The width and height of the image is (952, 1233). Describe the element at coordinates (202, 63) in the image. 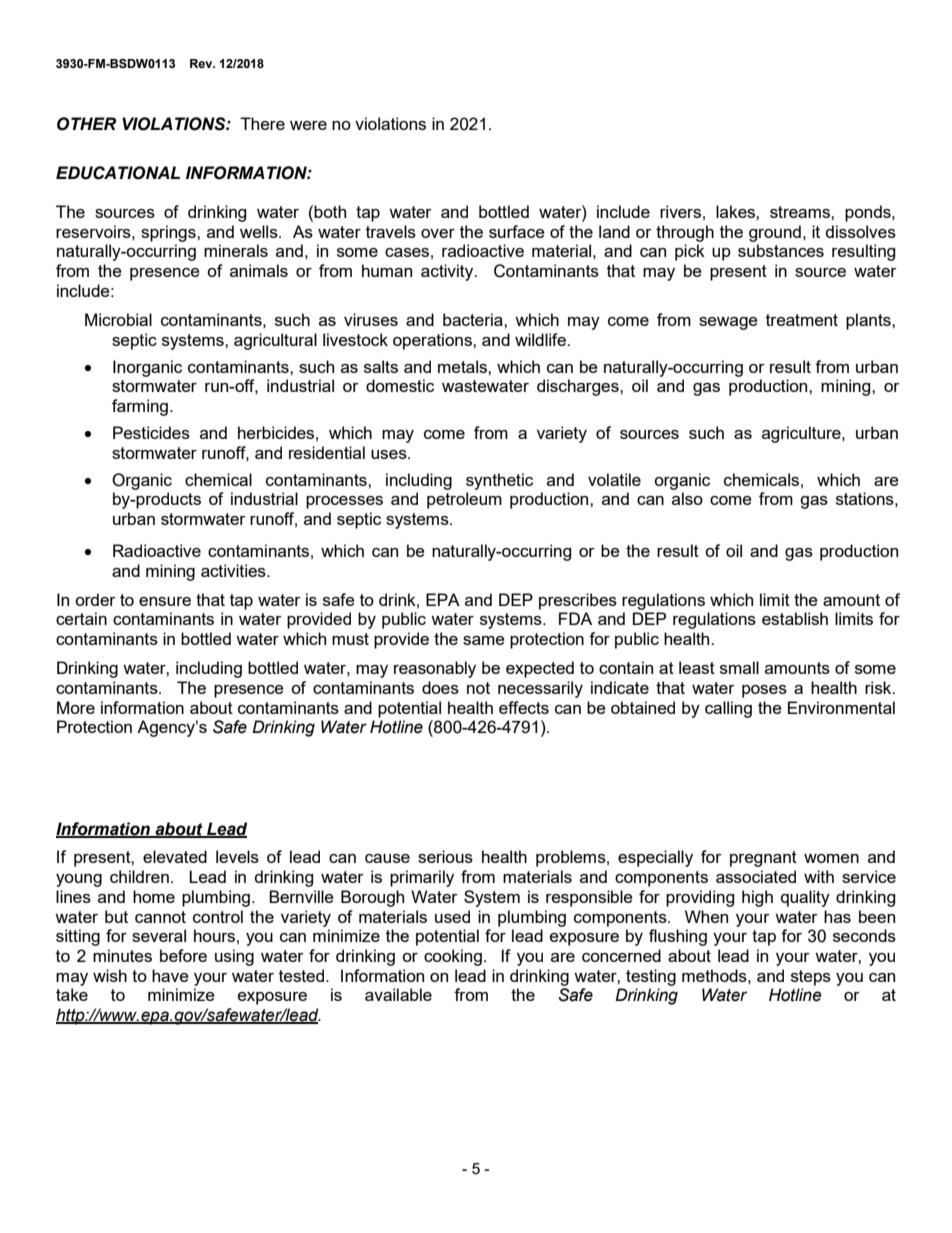

I see `Rev` at that location.
